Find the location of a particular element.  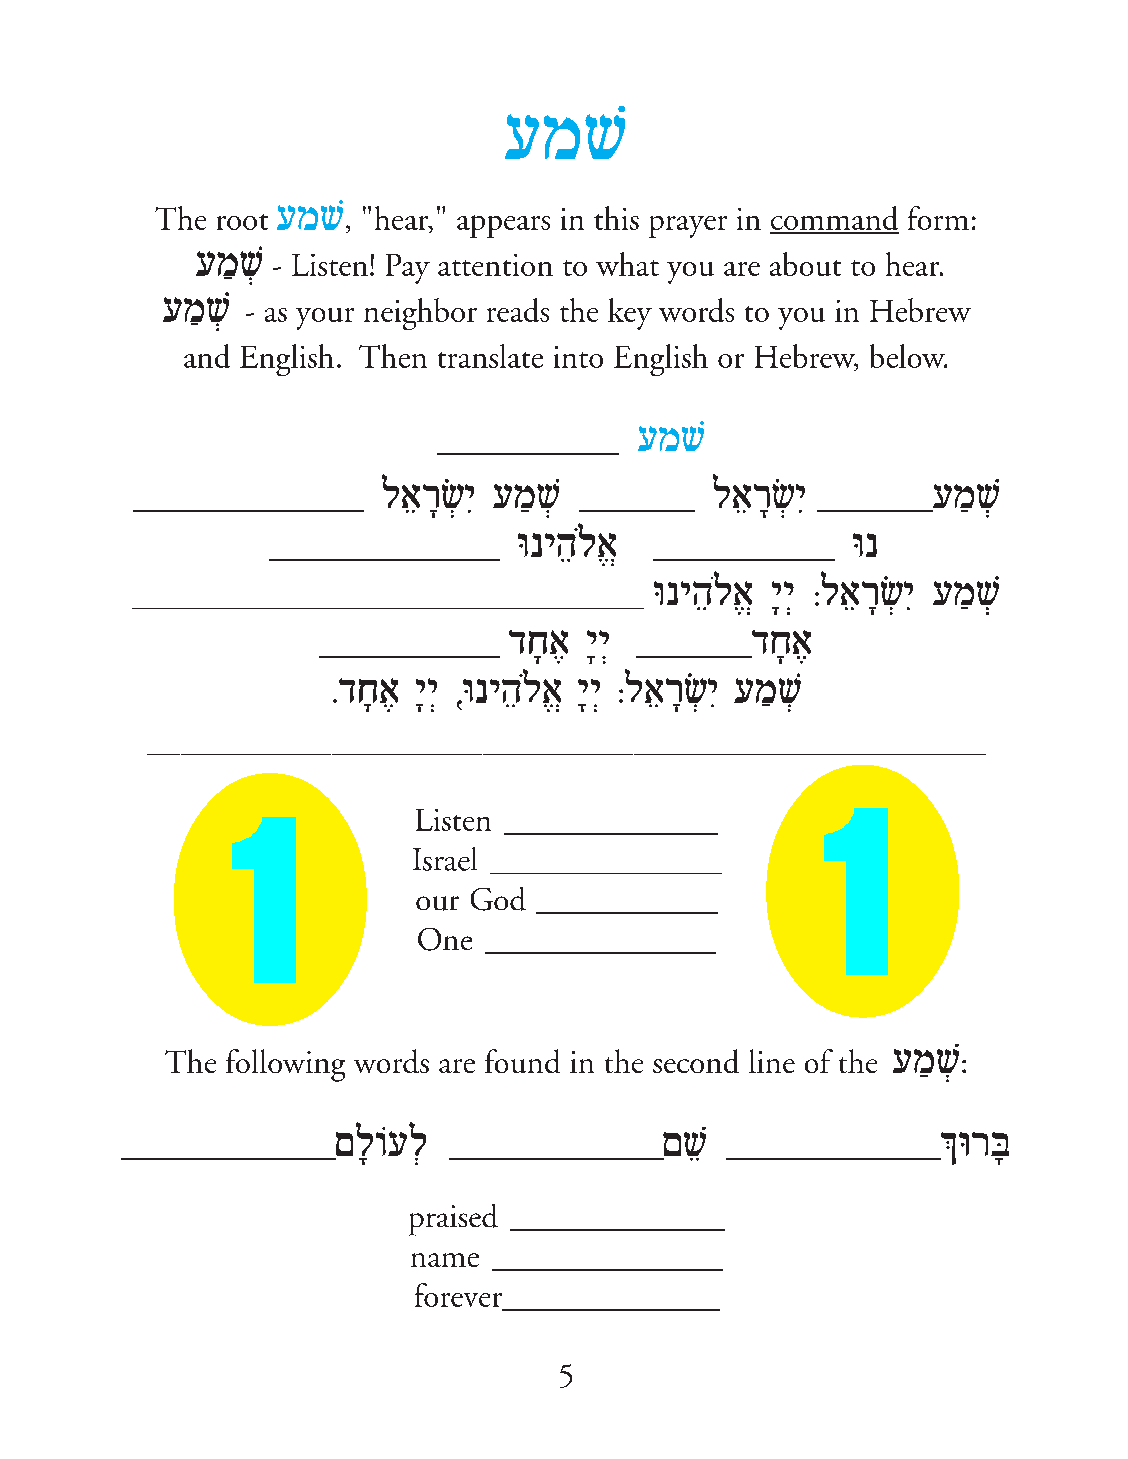

praised is located at coordinates (453, 1220).
